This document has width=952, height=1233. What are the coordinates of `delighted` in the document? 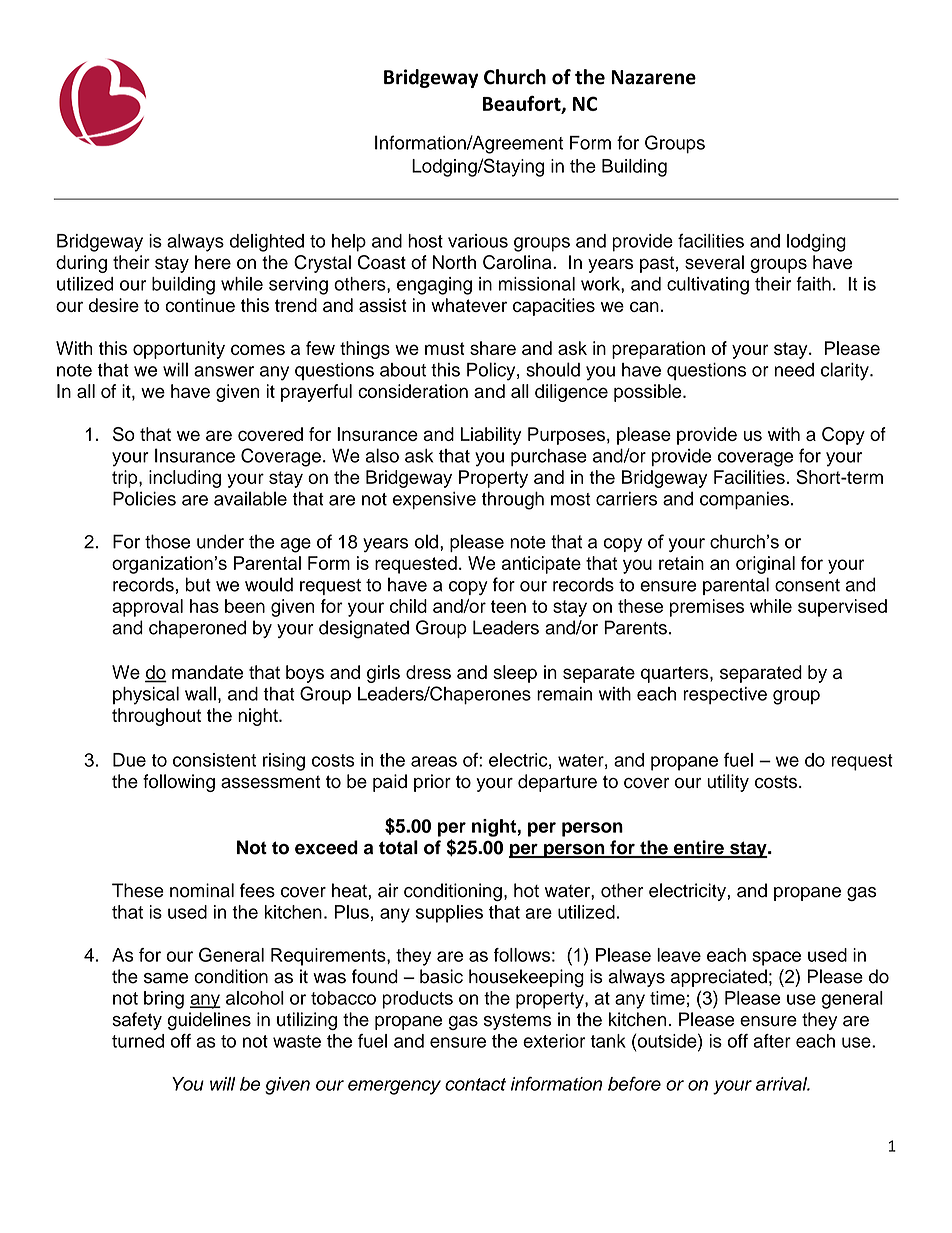 It's located at (267, 243).
